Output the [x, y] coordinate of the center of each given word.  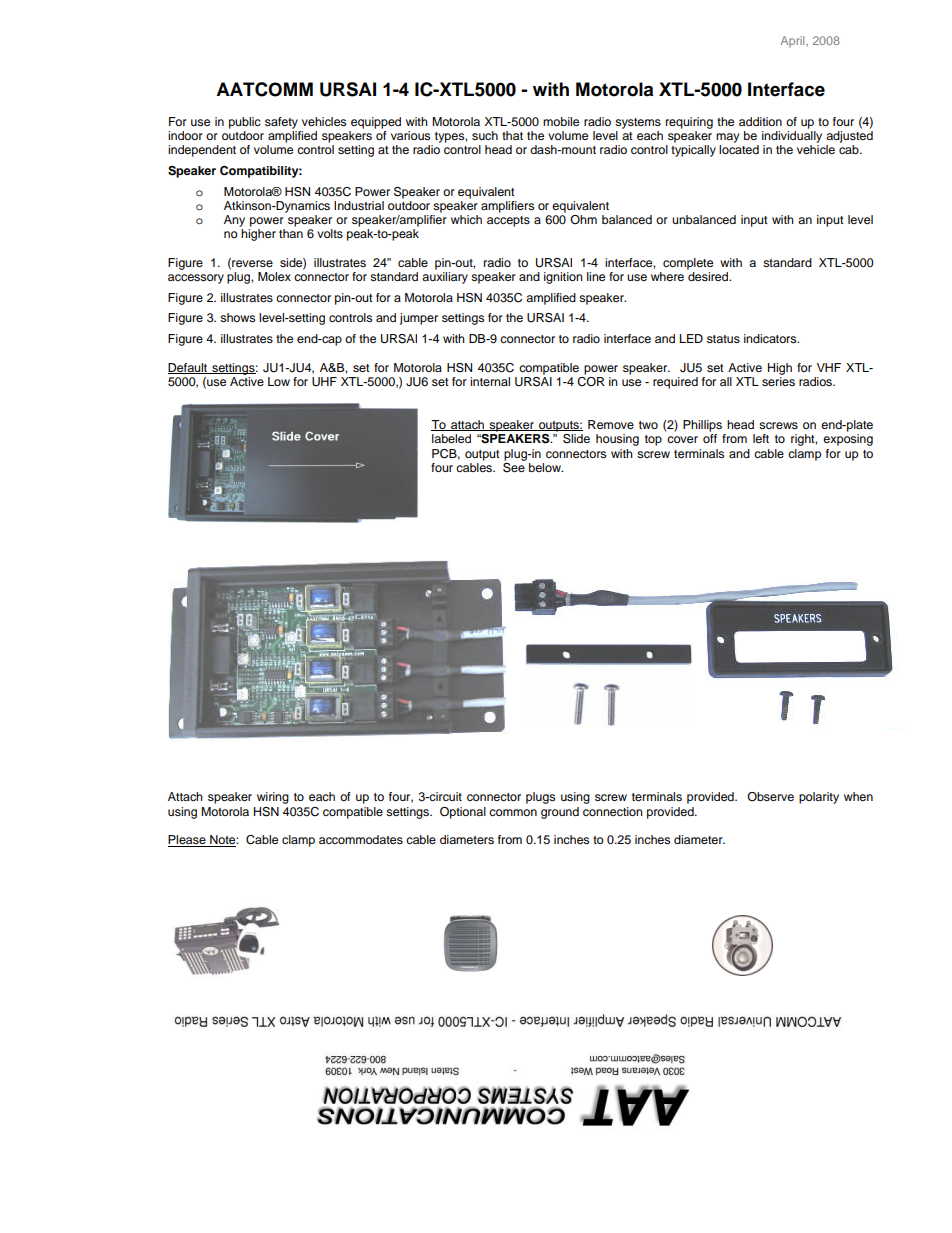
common [513, 812]
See [514, 466]
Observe [770, 796]
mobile [561, 121]
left [761, 438]
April [794, 41]
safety [281, 123]
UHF [324, 382]
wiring [273, 798]
